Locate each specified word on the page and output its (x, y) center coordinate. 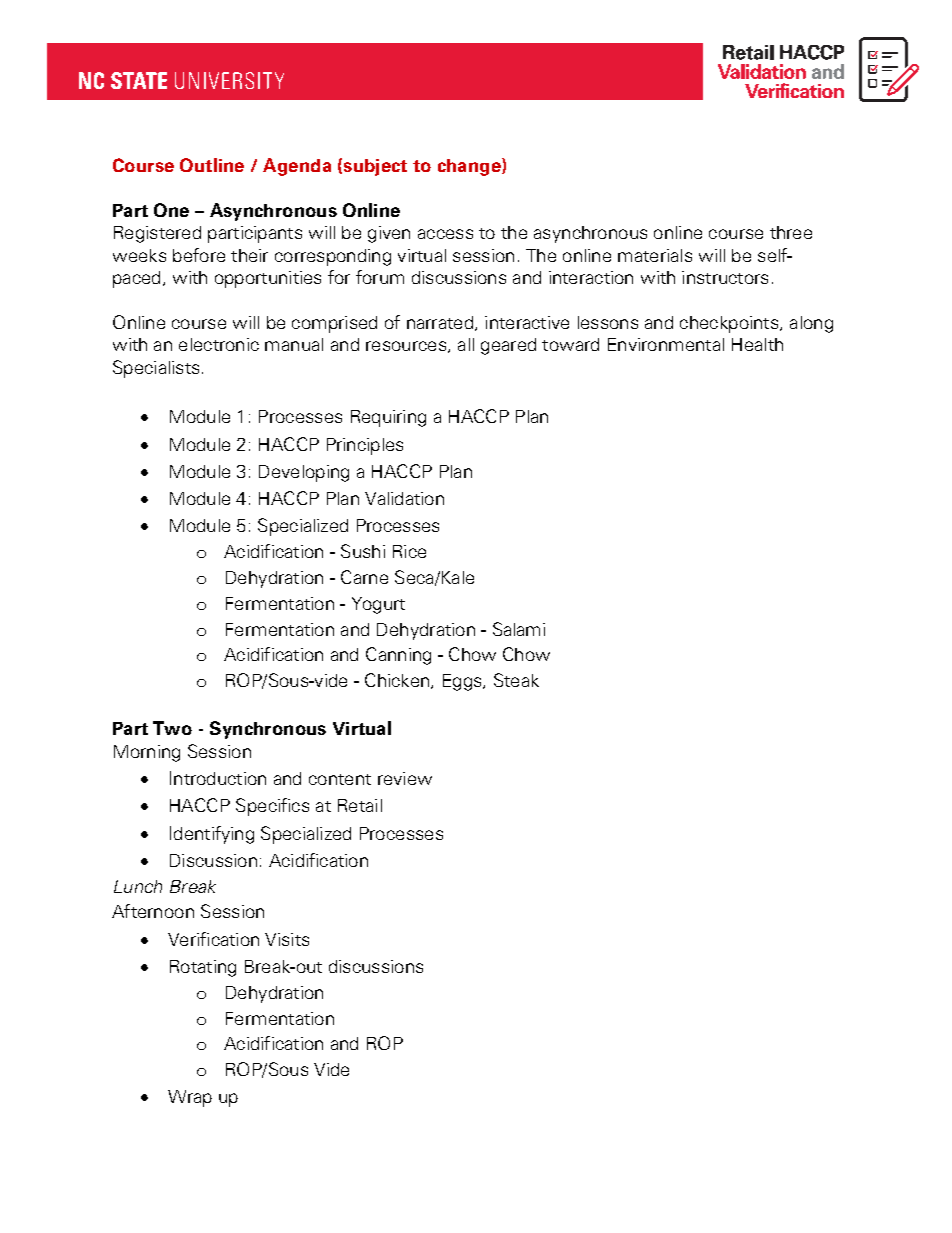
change (470, 167)
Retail (360, 805)
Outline (212, 165)
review (405, 778)
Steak (516, 680)
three (791, 232)
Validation (404, 498)
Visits (287, 939)
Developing (304, 473)
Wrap (190, 1098)
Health (757, 344)
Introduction (218, 778)
